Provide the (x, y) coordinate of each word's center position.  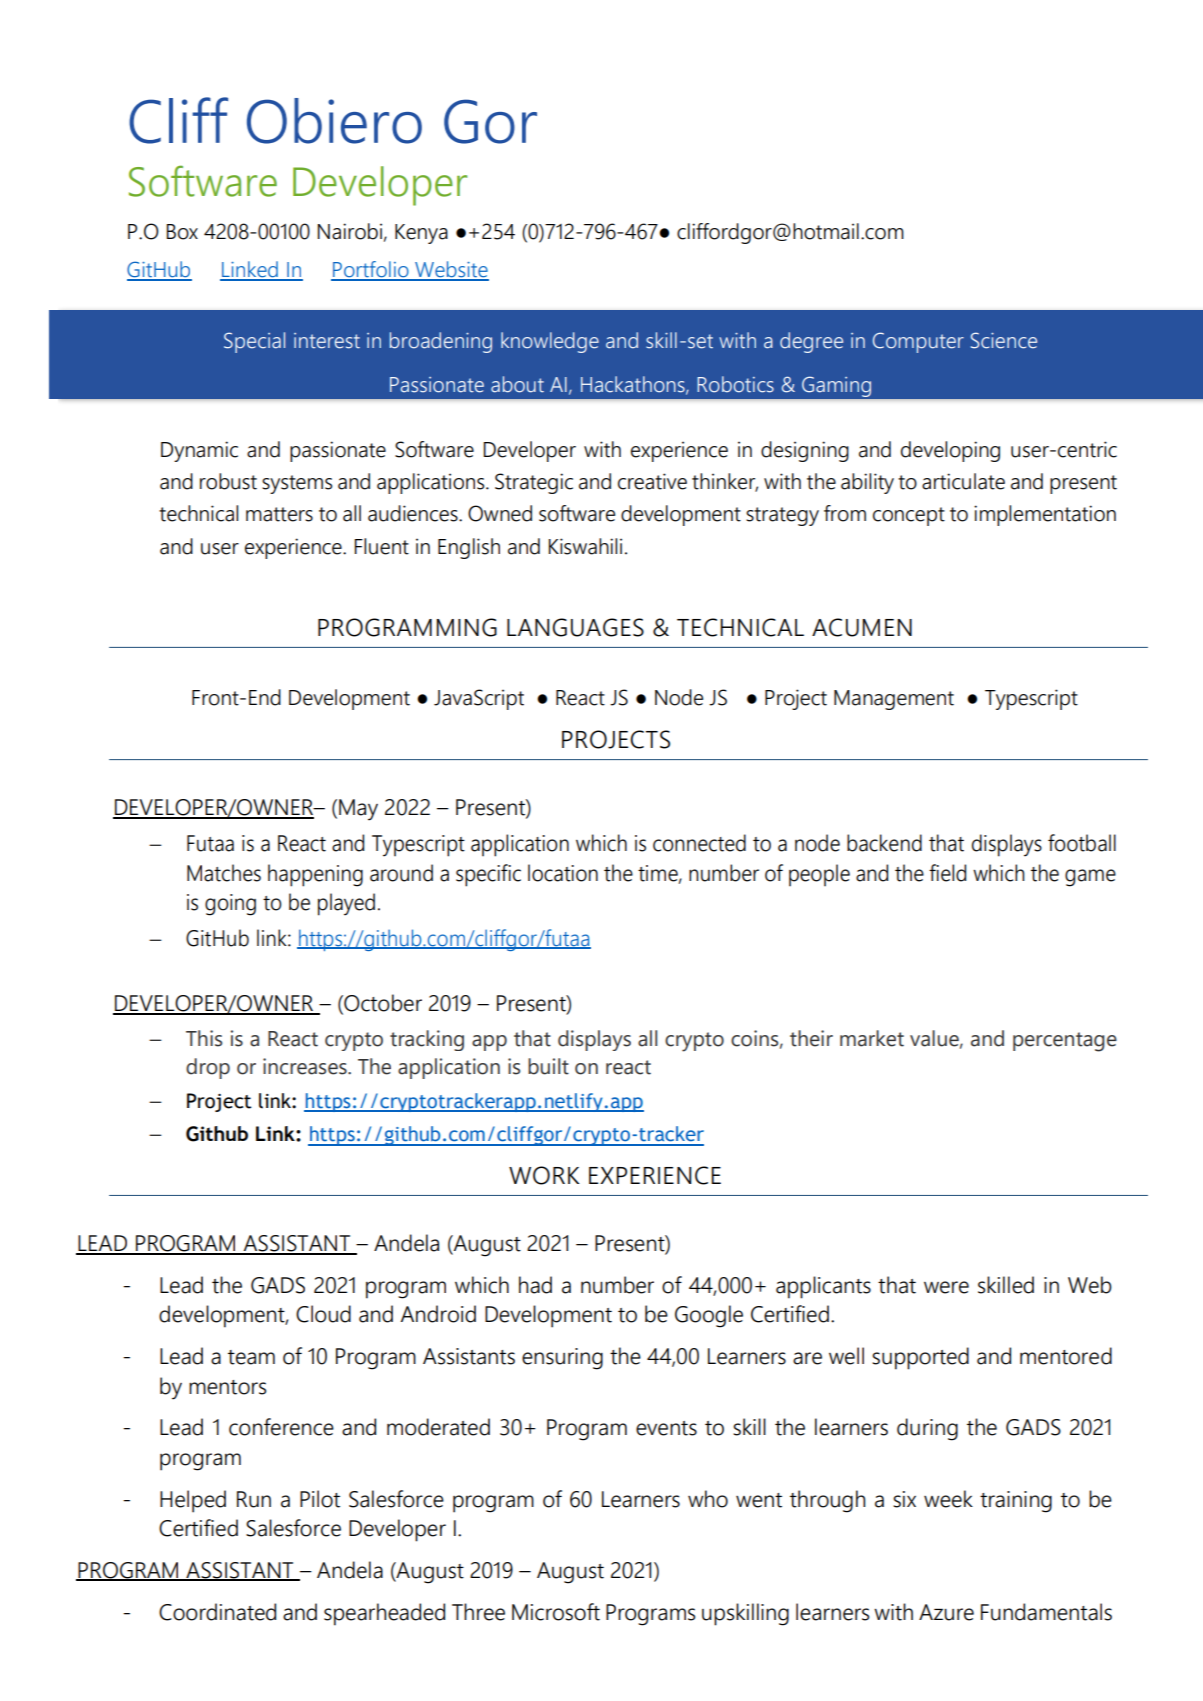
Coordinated (217, 1612)
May (358, 810)
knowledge (550, 342)
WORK (544, 1175)
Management (894, 700)
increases (306, 1066)
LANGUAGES (575, 627)
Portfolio (371, 270)
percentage (1065, 1042)
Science (1004, 340)
